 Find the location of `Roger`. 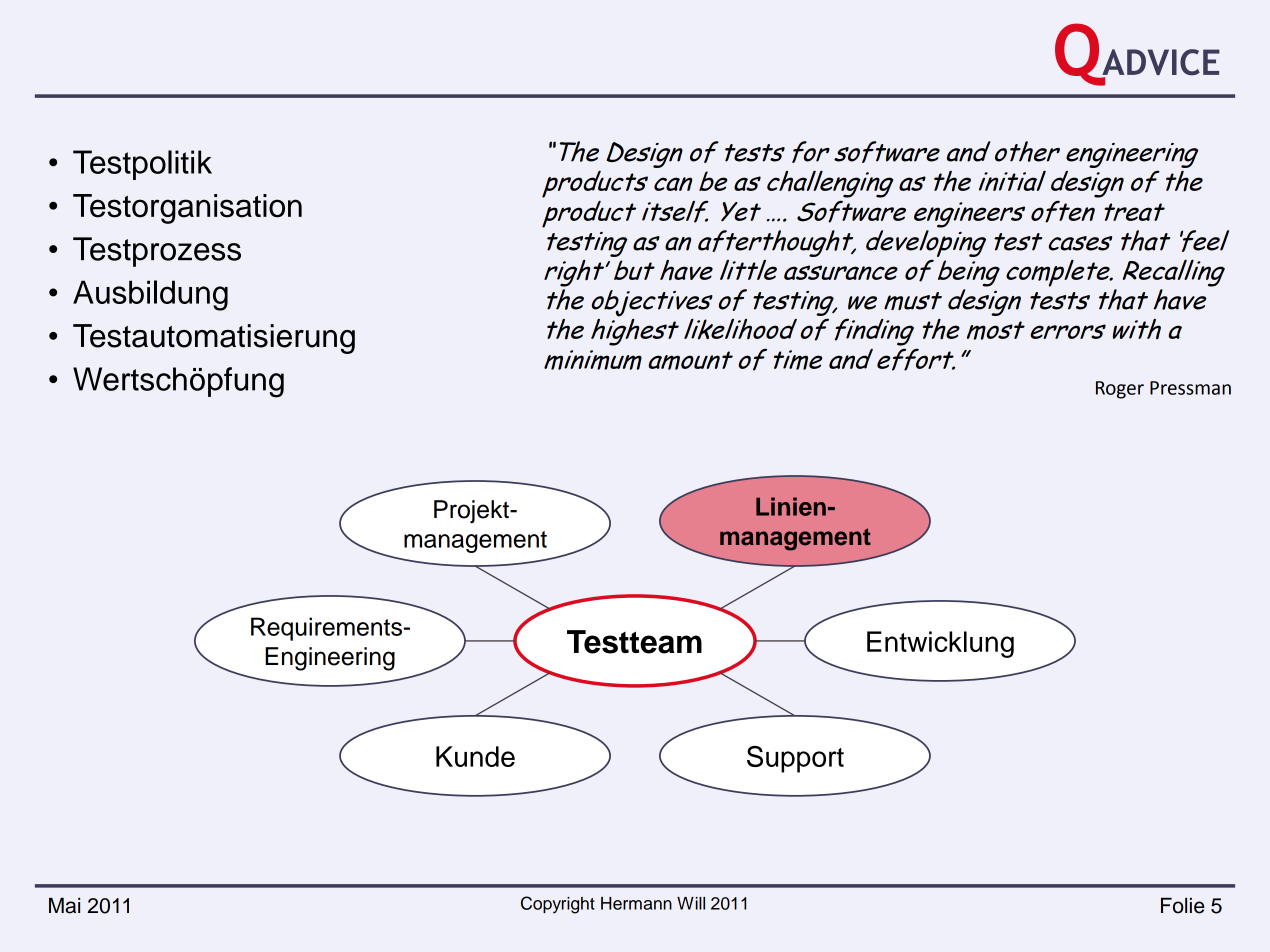

Roger is located at coordinates (1120, 390).
